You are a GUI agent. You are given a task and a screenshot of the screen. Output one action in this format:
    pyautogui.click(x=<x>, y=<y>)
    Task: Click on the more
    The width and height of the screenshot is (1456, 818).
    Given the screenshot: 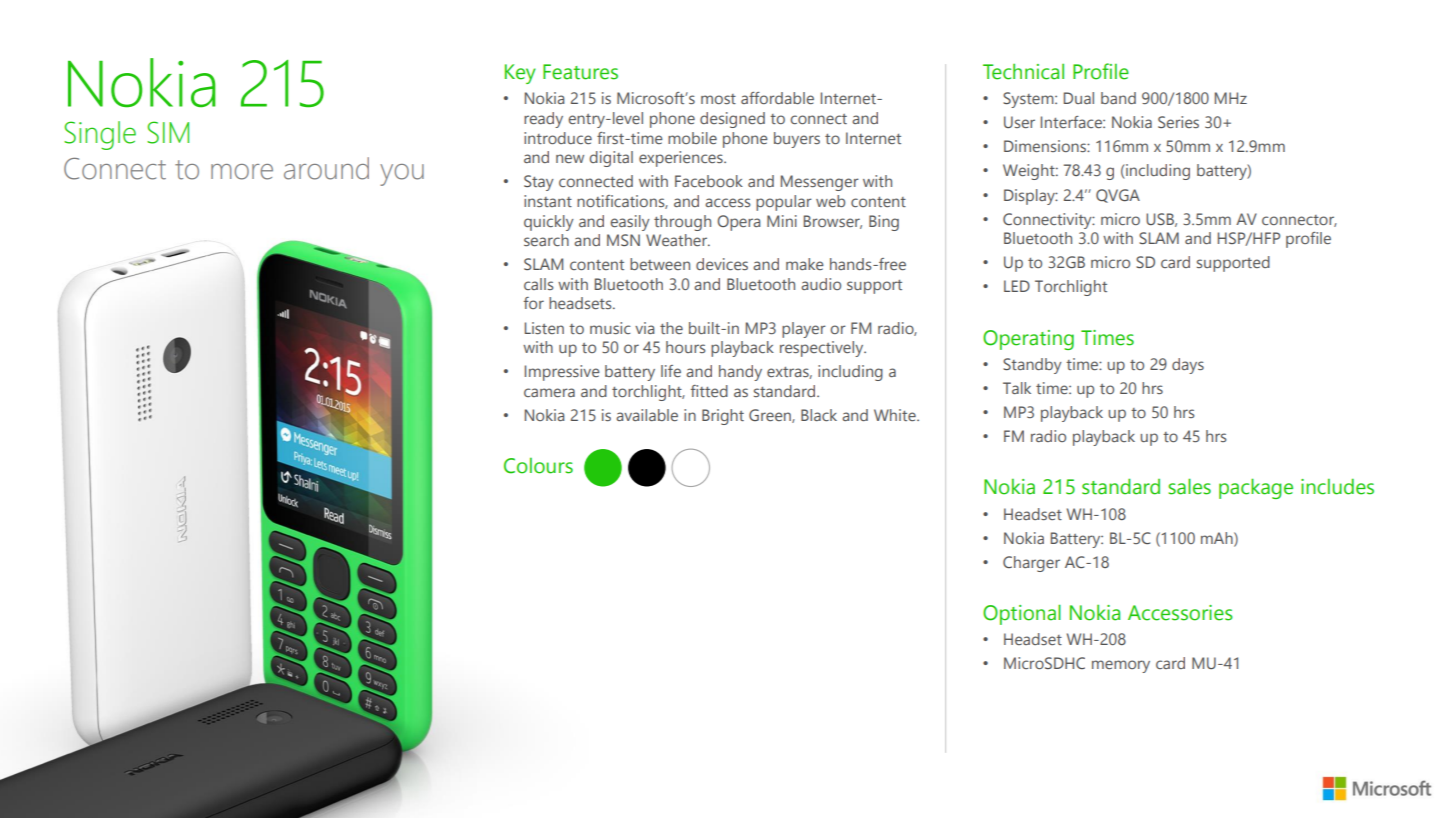 What is the action you would take?
    pyautogui.click(x=242, y=172)
